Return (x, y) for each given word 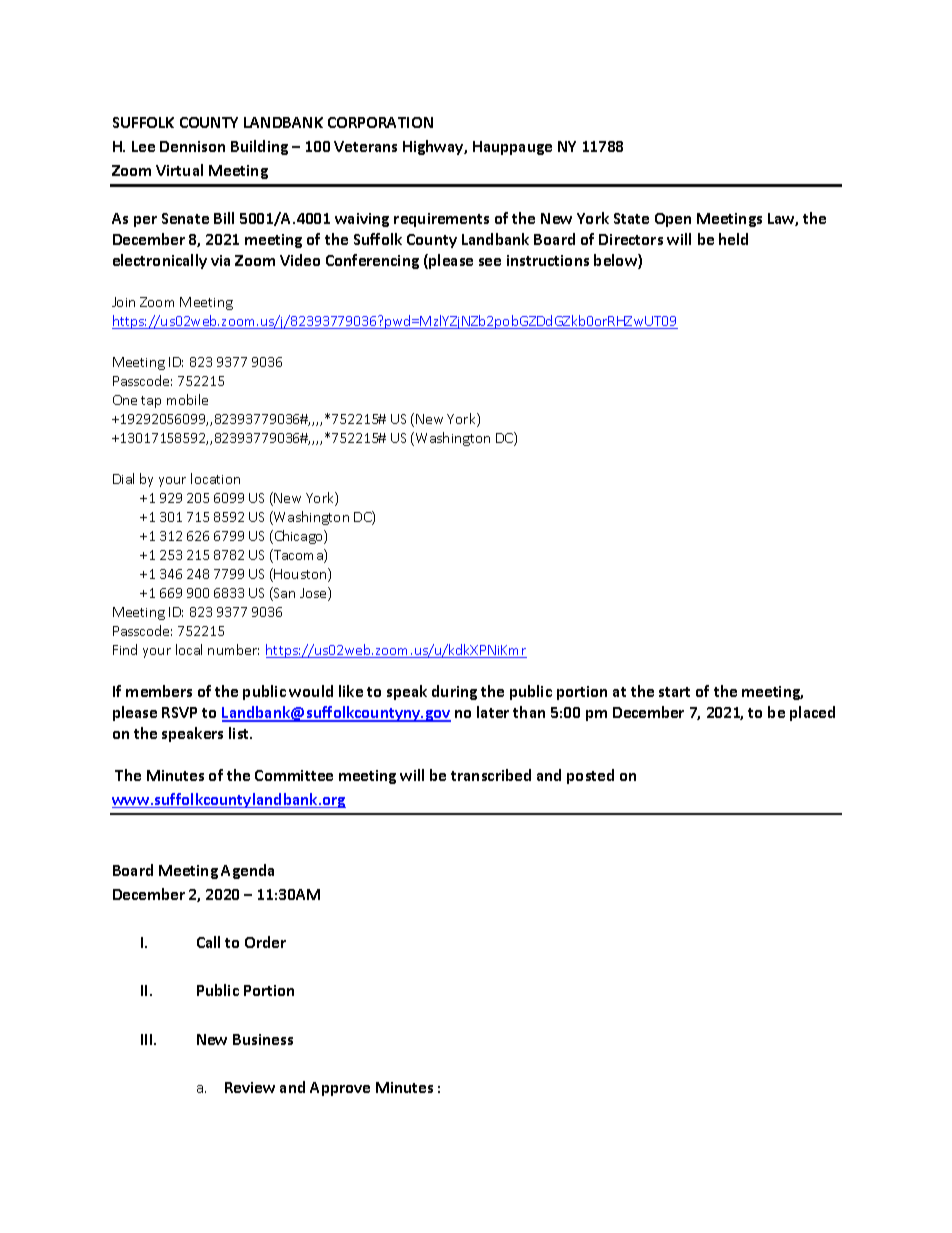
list (240, 733)
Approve (340, 1089)
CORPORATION (380, 122)
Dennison (192, 146)
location (215, 478)
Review (250, 1087)
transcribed (491, 775)
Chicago (298, 537)
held (733, 239)
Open (673, 220)
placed (812, 713)
